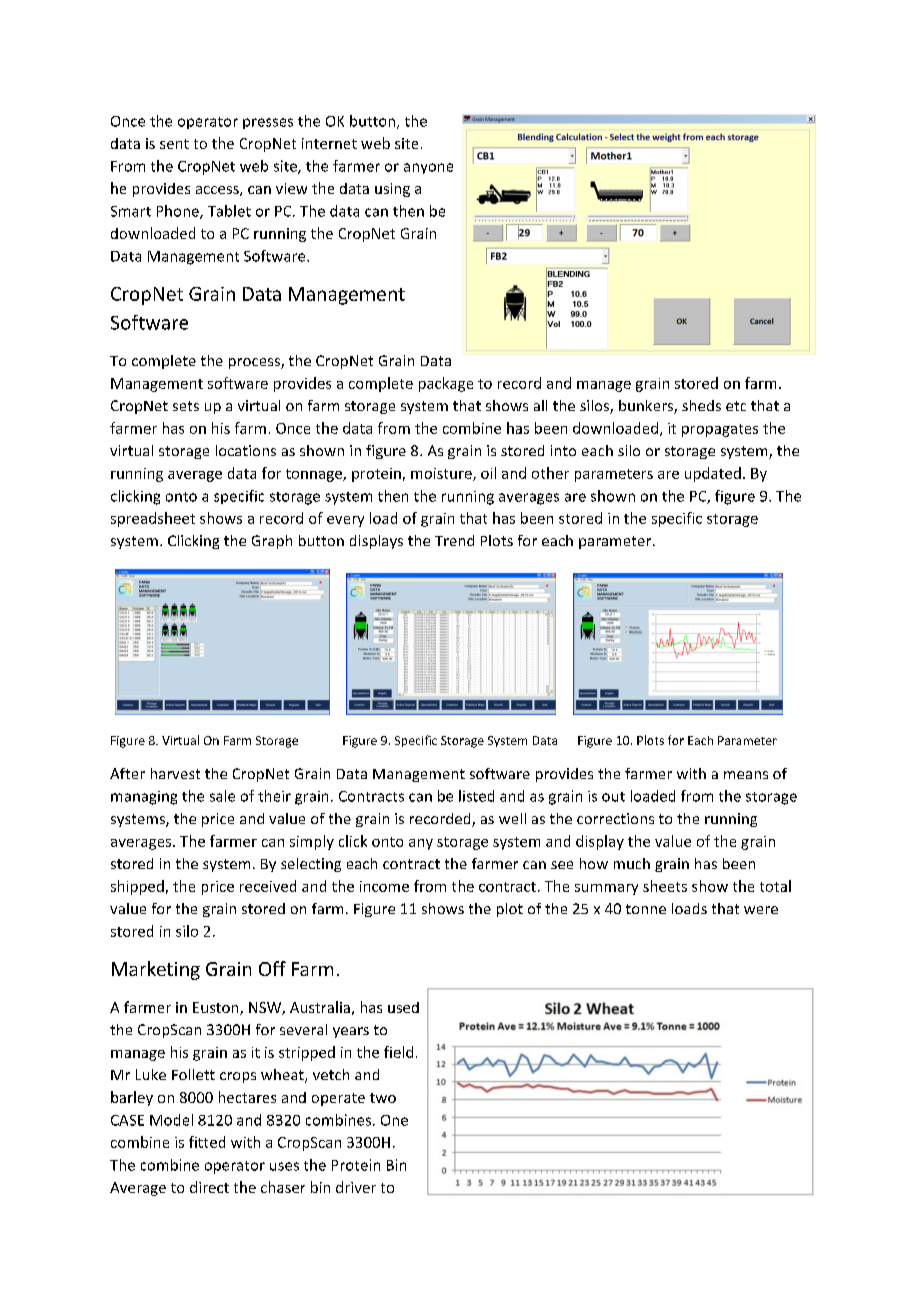 Image resolution: width=924 pixels, height=1308 pixels. Describe the element at coordinates (701, 405) in the page. I see `sheds` at that location.
